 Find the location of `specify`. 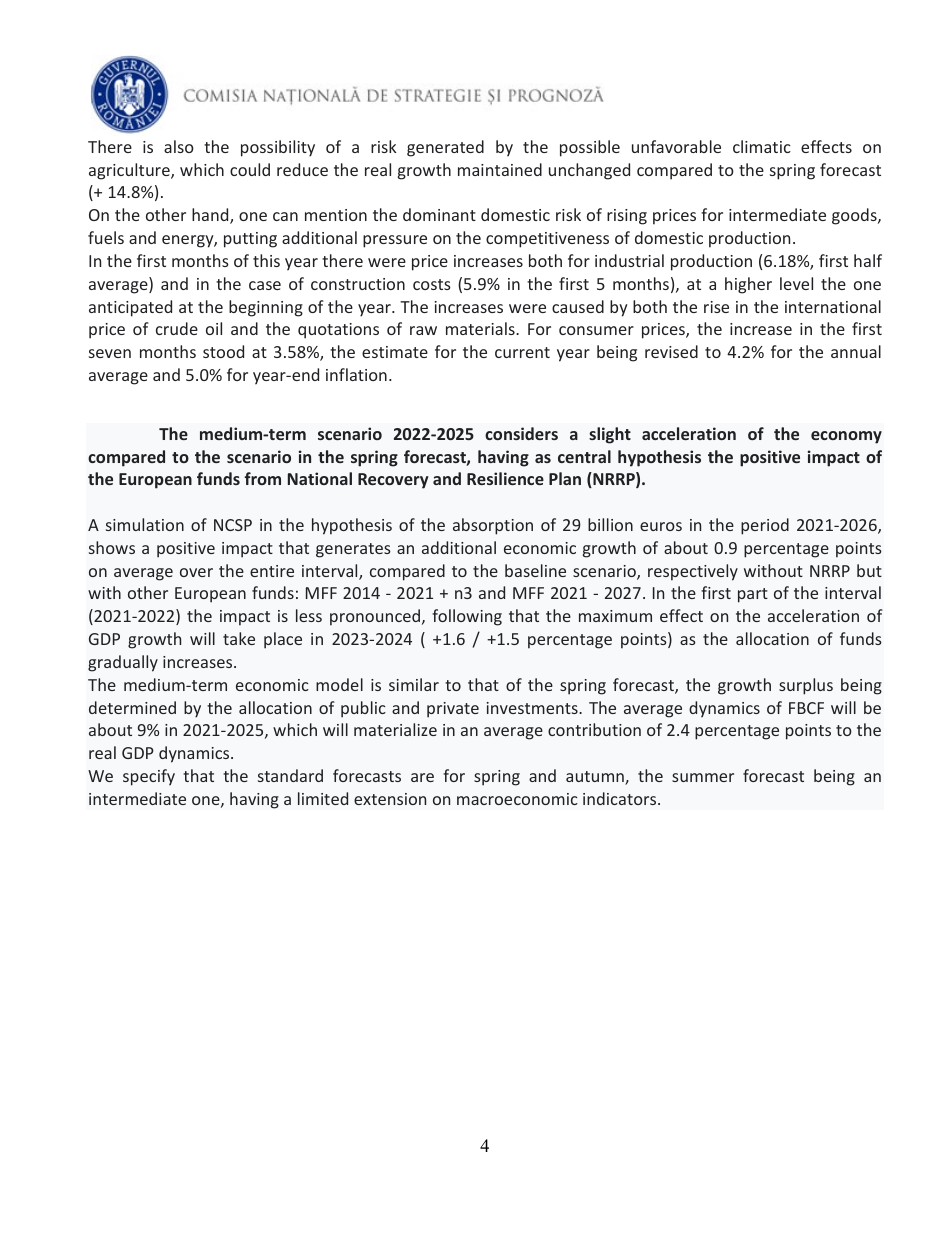

specify is located at coordinates (149, 777).
